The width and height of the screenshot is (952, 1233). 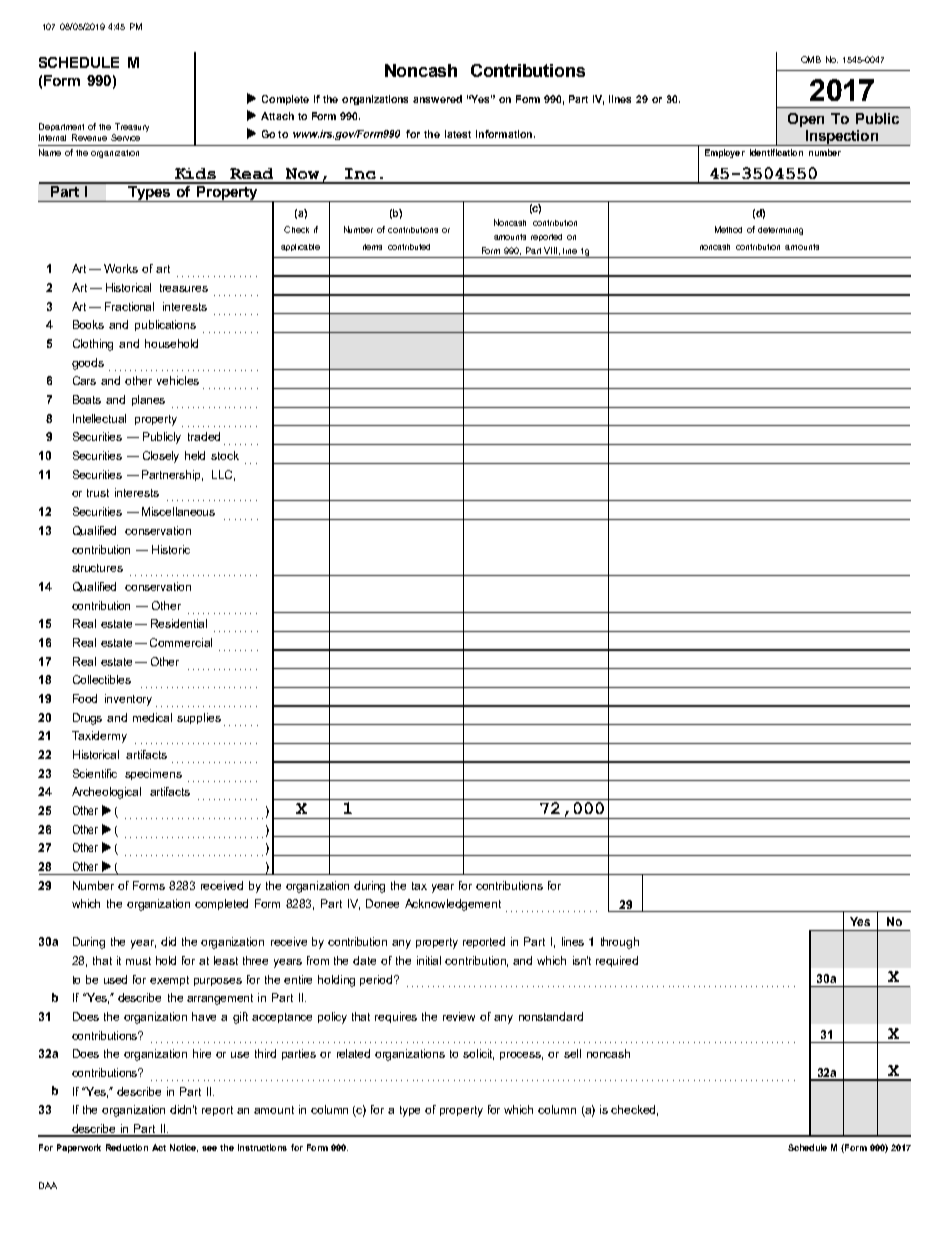 I want to click on contributed, so click(x=409, y=247).
